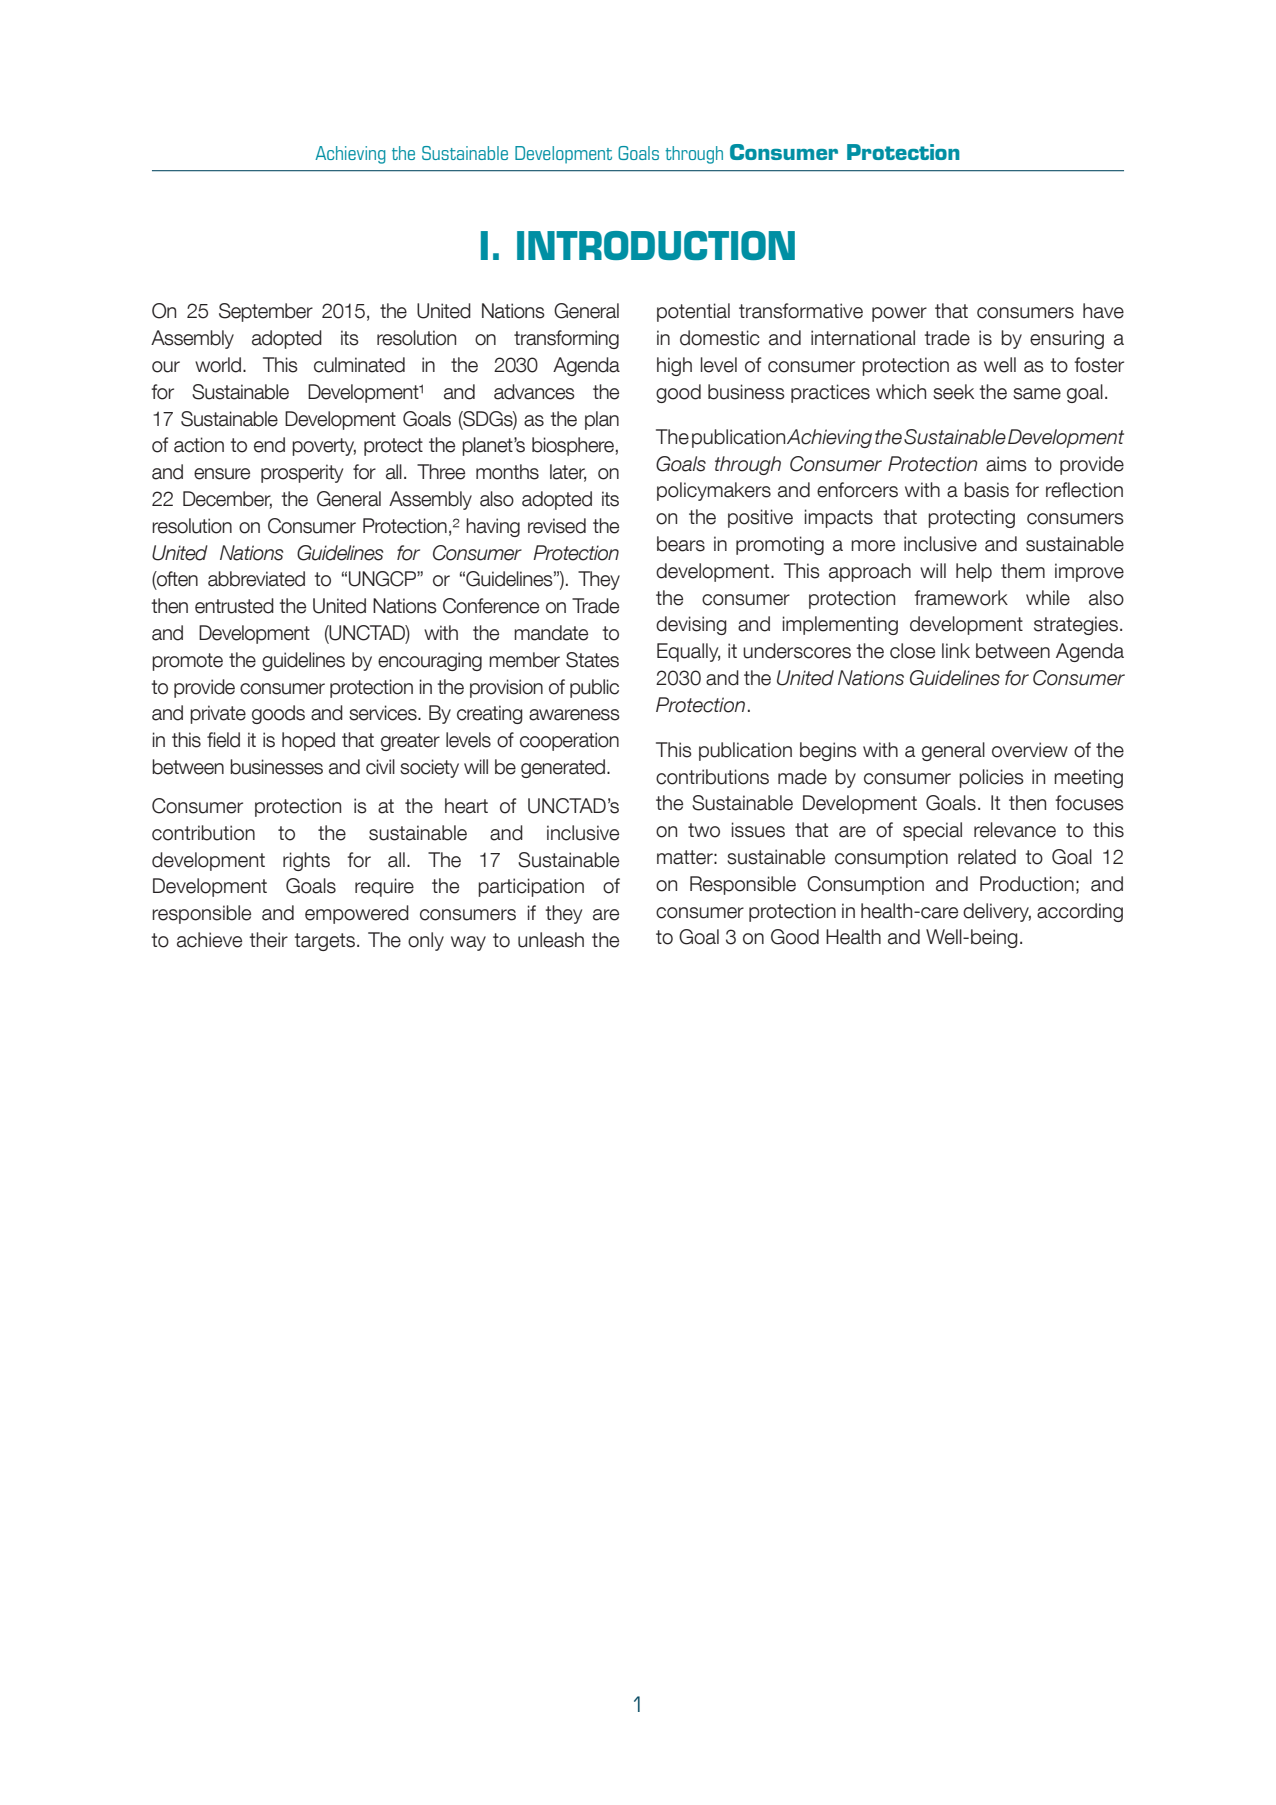 The image size is (1276, 1805). What do you see at coordinates (691, 625) in the image?
I see `devising` at bounding box center [691, 625].
